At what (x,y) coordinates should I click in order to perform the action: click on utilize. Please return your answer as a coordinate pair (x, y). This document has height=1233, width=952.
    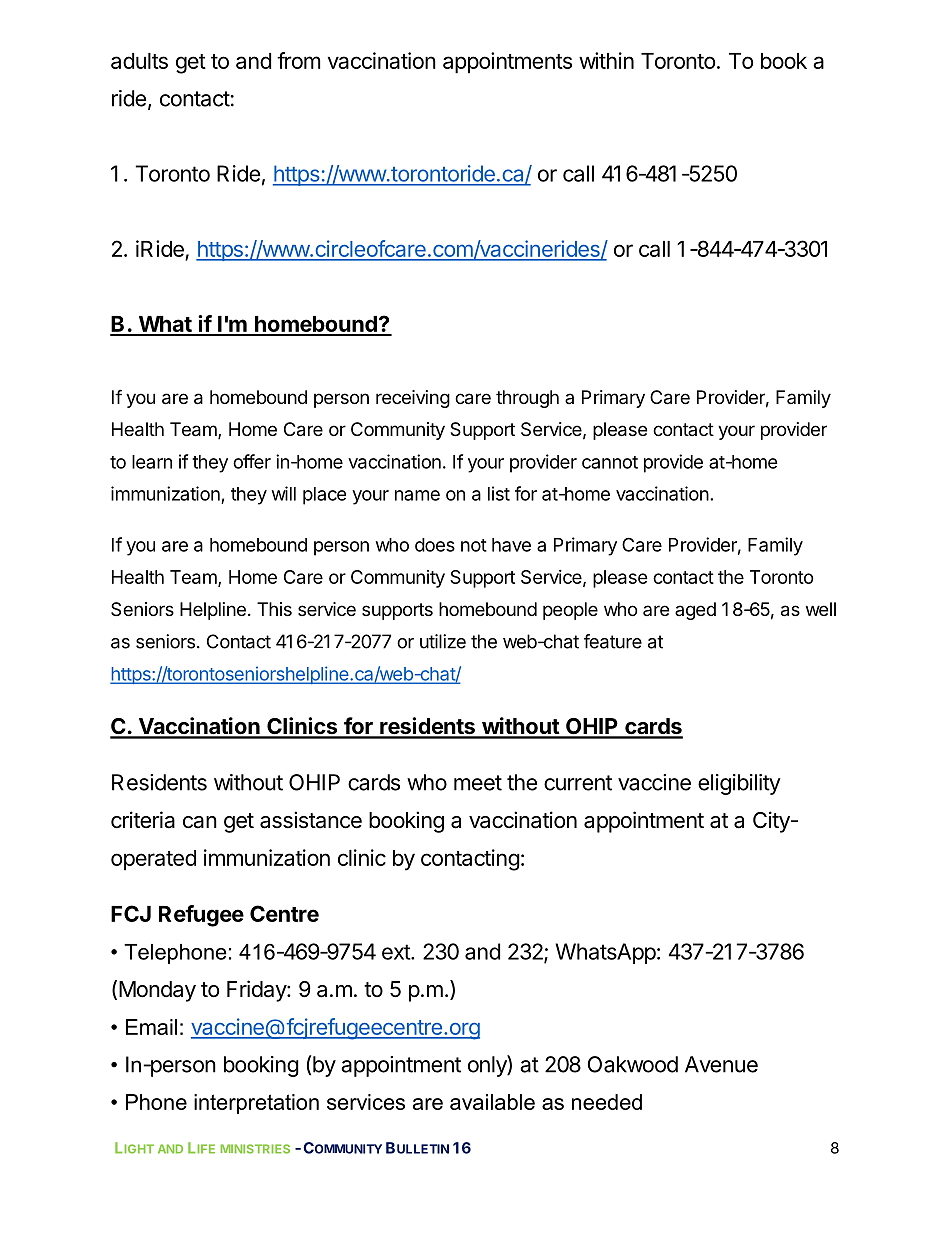
    Looking at the image, I should click on (443, 641).
